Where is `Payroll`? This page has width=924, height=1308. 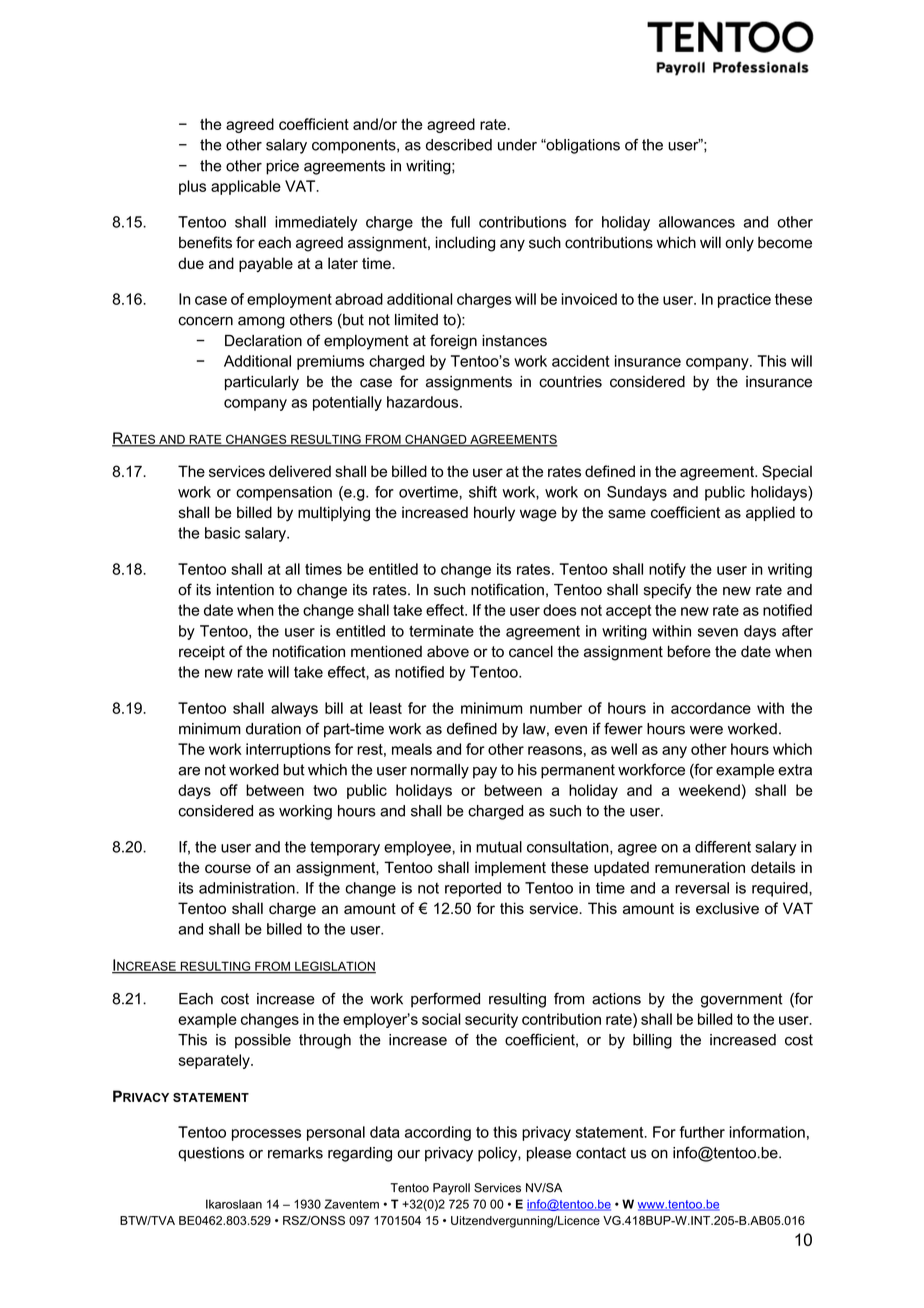
Payroll is located at coordinates (451, 1189).
